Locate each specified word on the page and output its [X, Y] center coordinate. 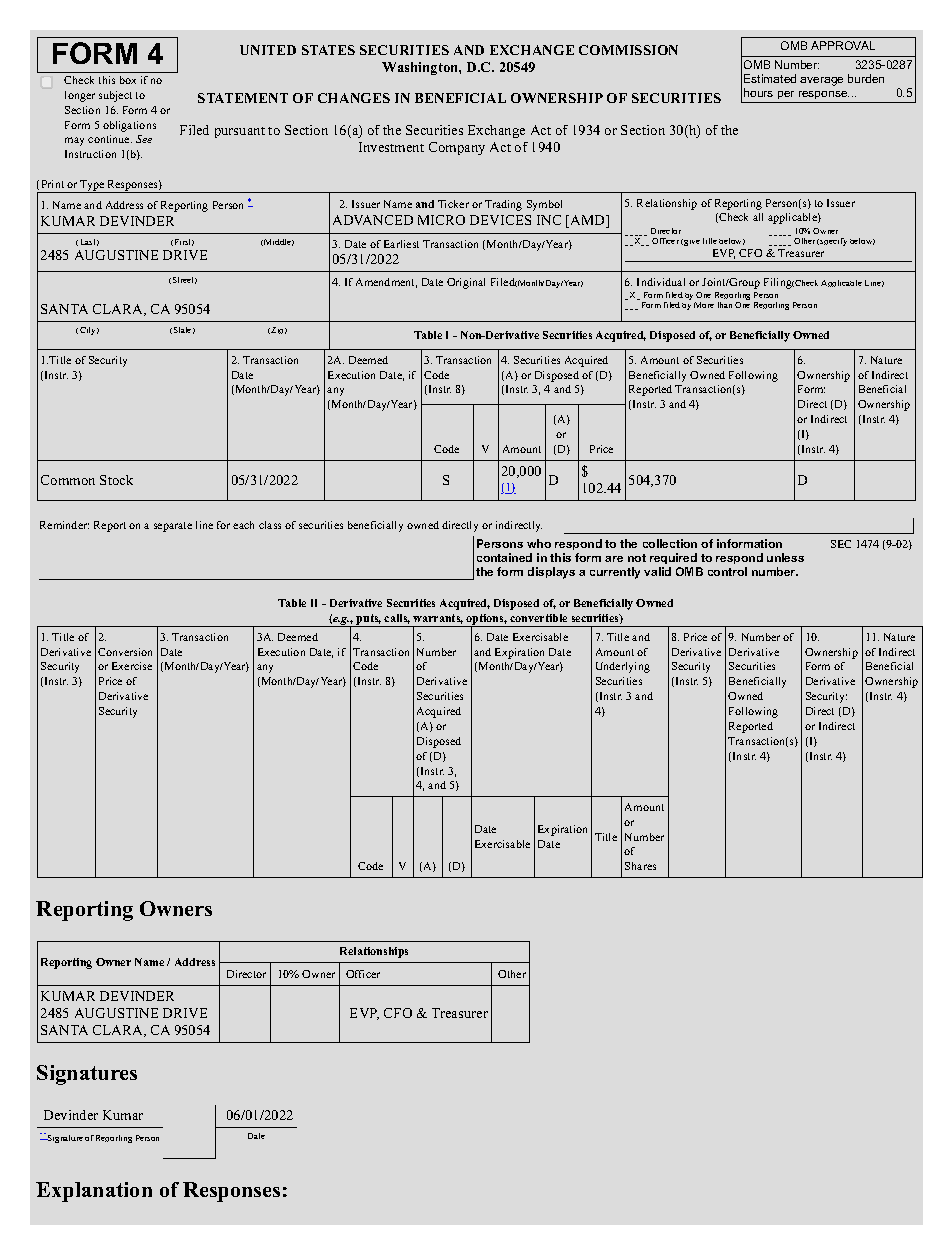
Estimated [770, 78]
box [128, 80]
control [727, 571]
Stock [116, 480]
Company [457, 148]
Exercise [132, 666]
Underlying [623, 667]
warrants [438, 619]
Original [466, 283]
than [725, 305]
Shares [640, 866]
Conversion [125, 652]
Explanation [94, 1192]
